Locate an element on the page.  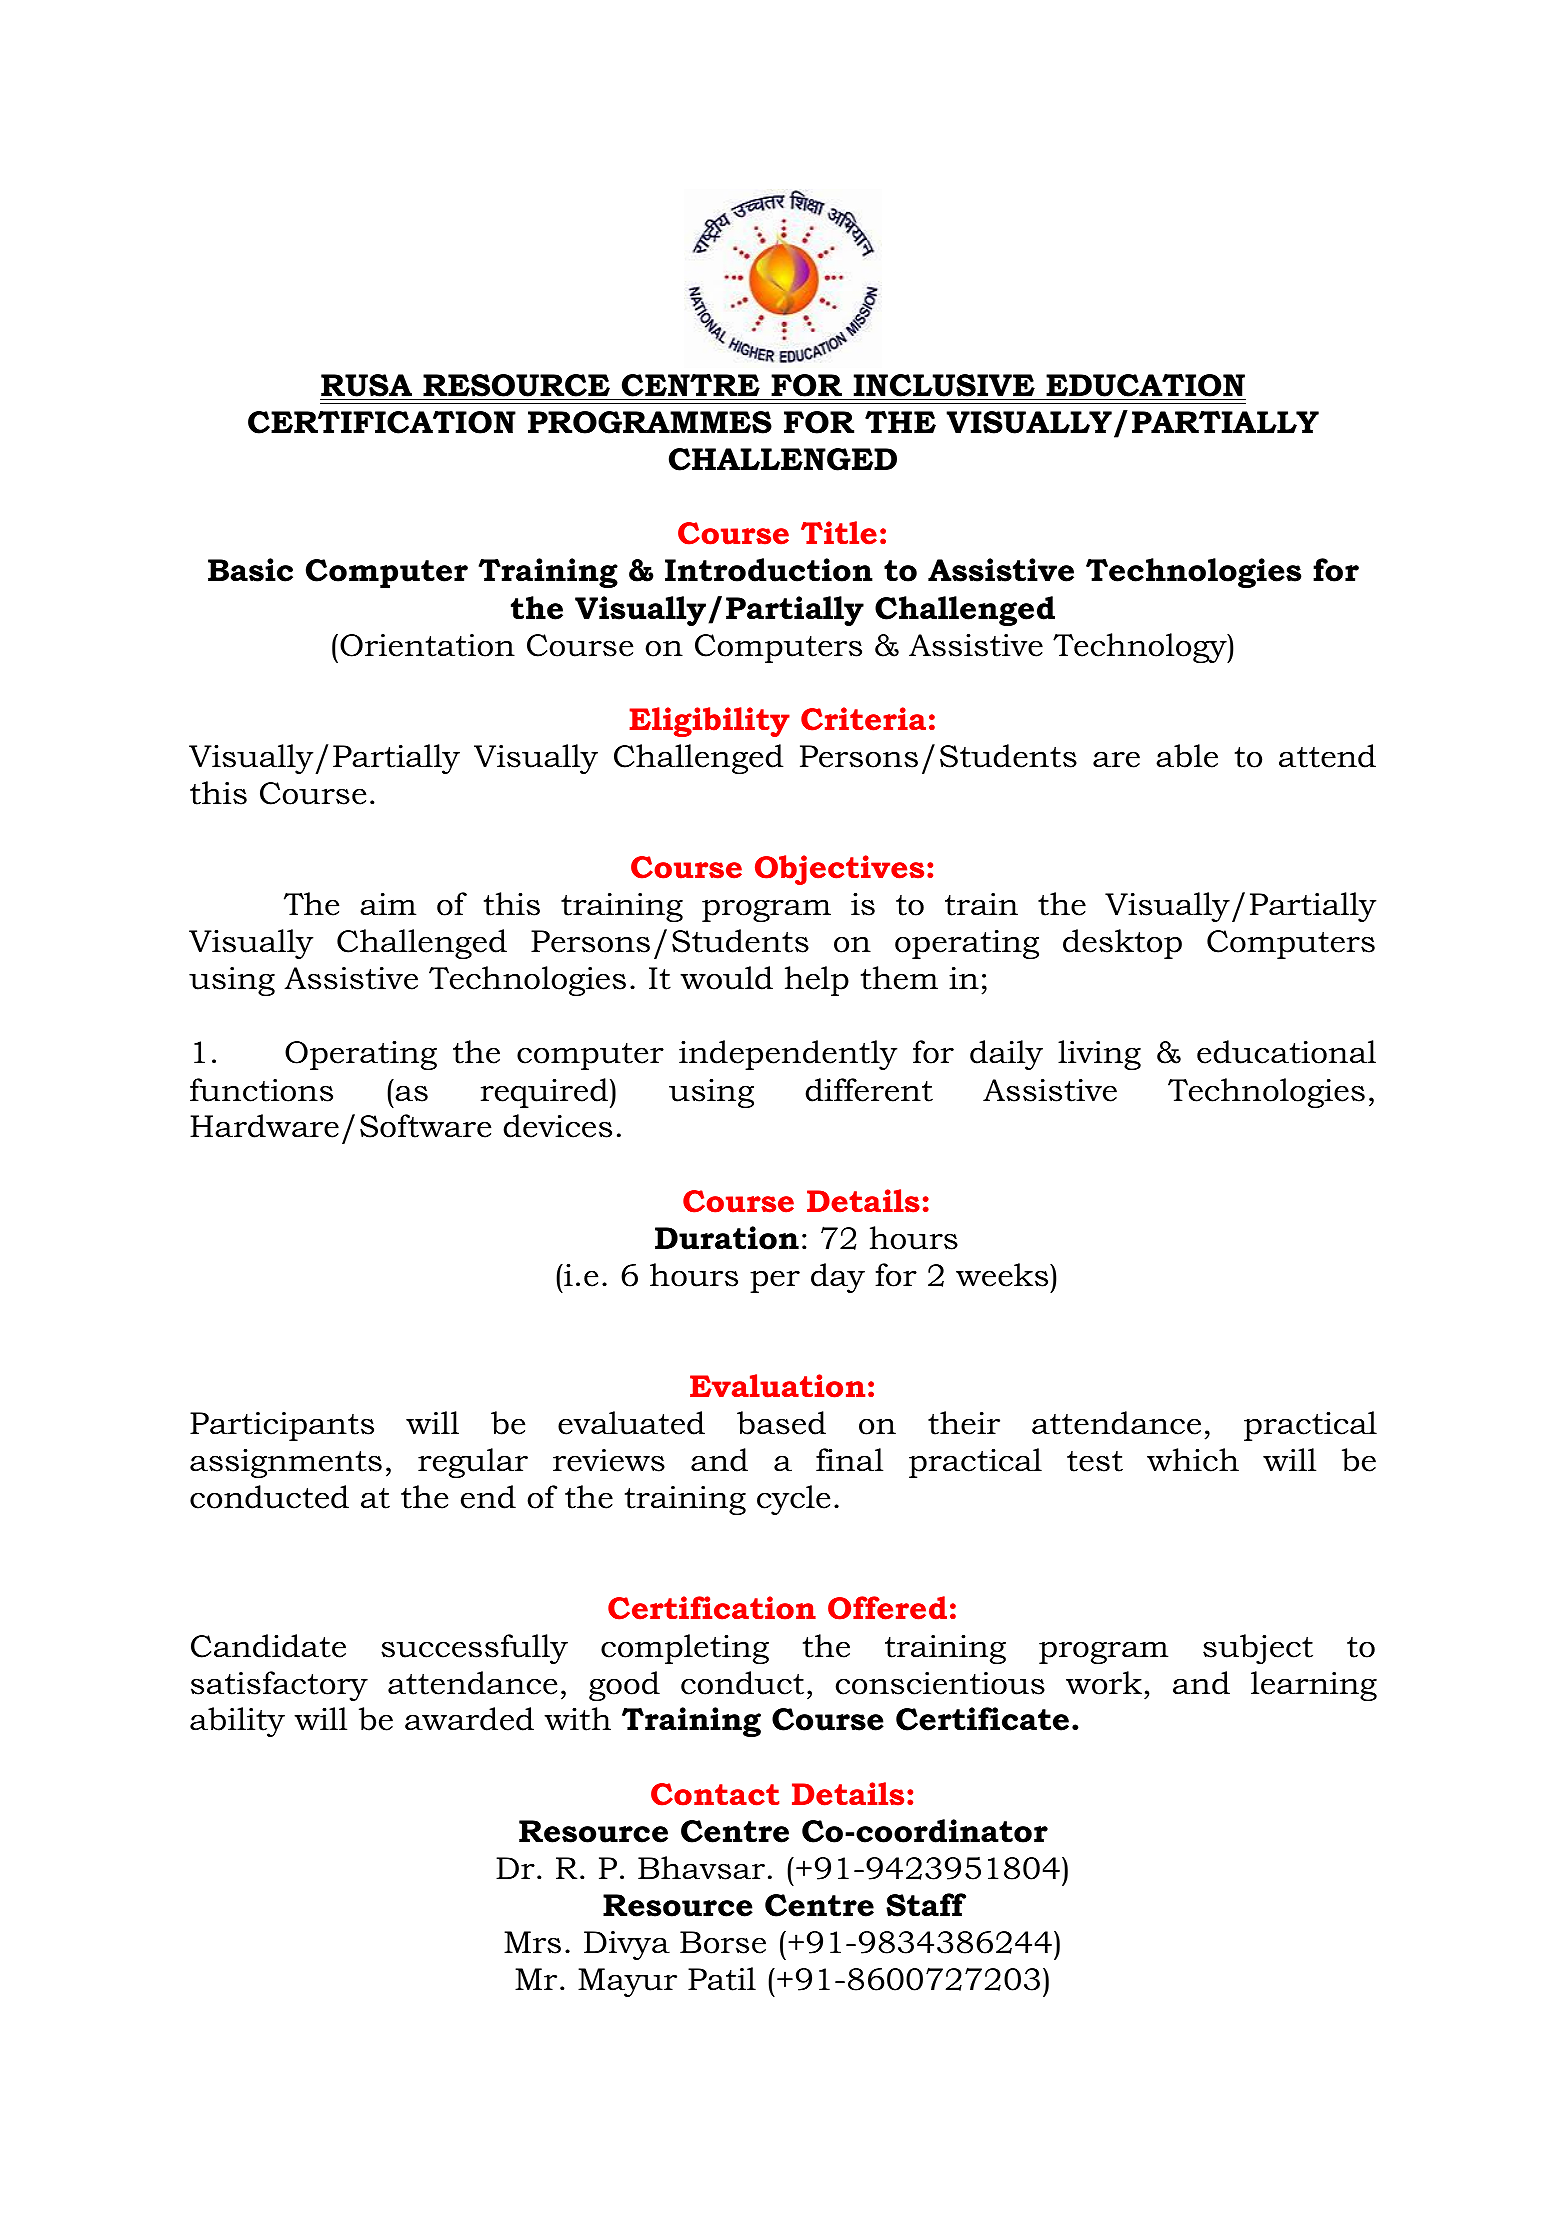
INCLUSIVE is located at coordinates (944, 387).
